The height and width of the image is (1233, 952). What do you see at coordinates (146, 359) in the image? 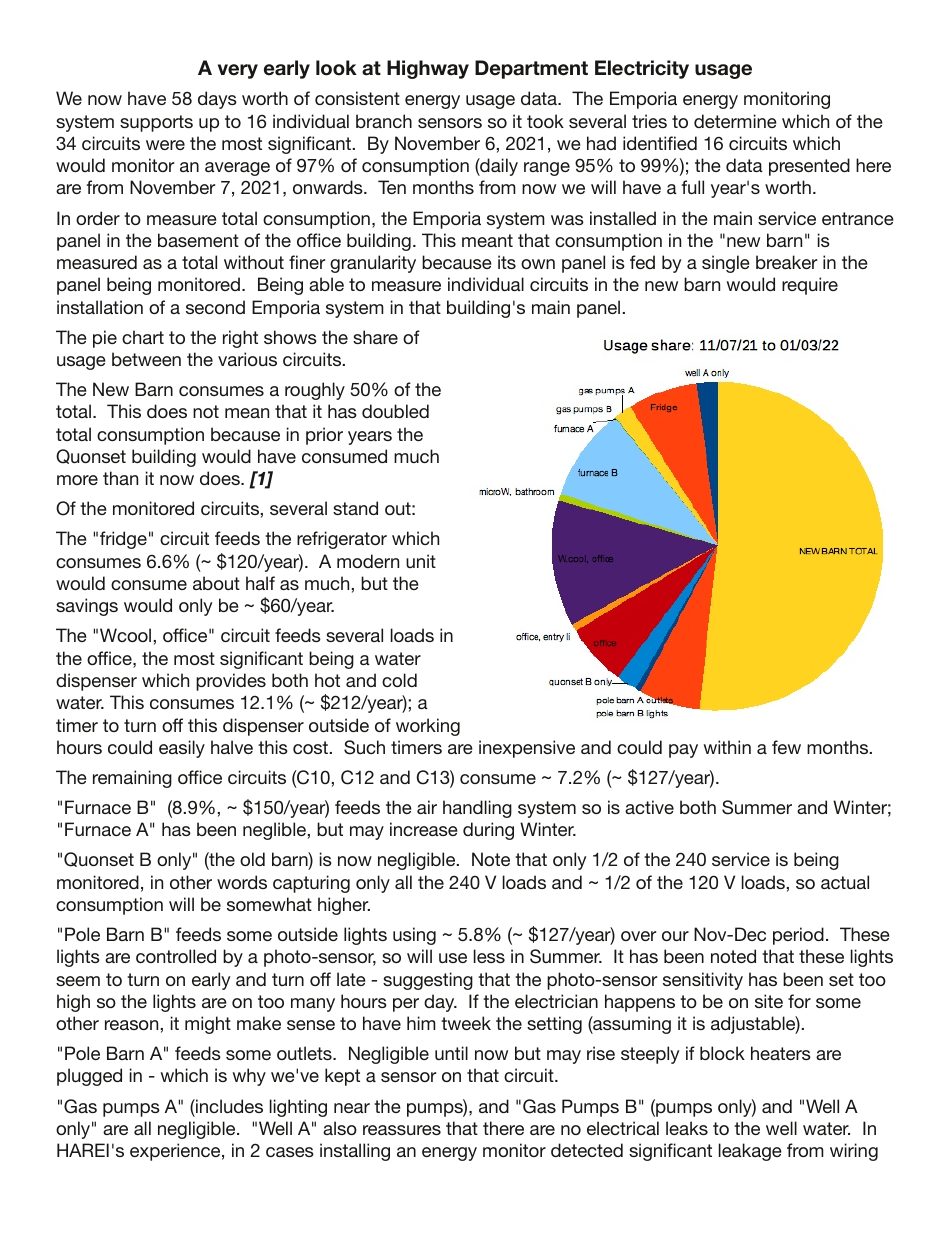
I see `between` at bounding box center [146, 359].
